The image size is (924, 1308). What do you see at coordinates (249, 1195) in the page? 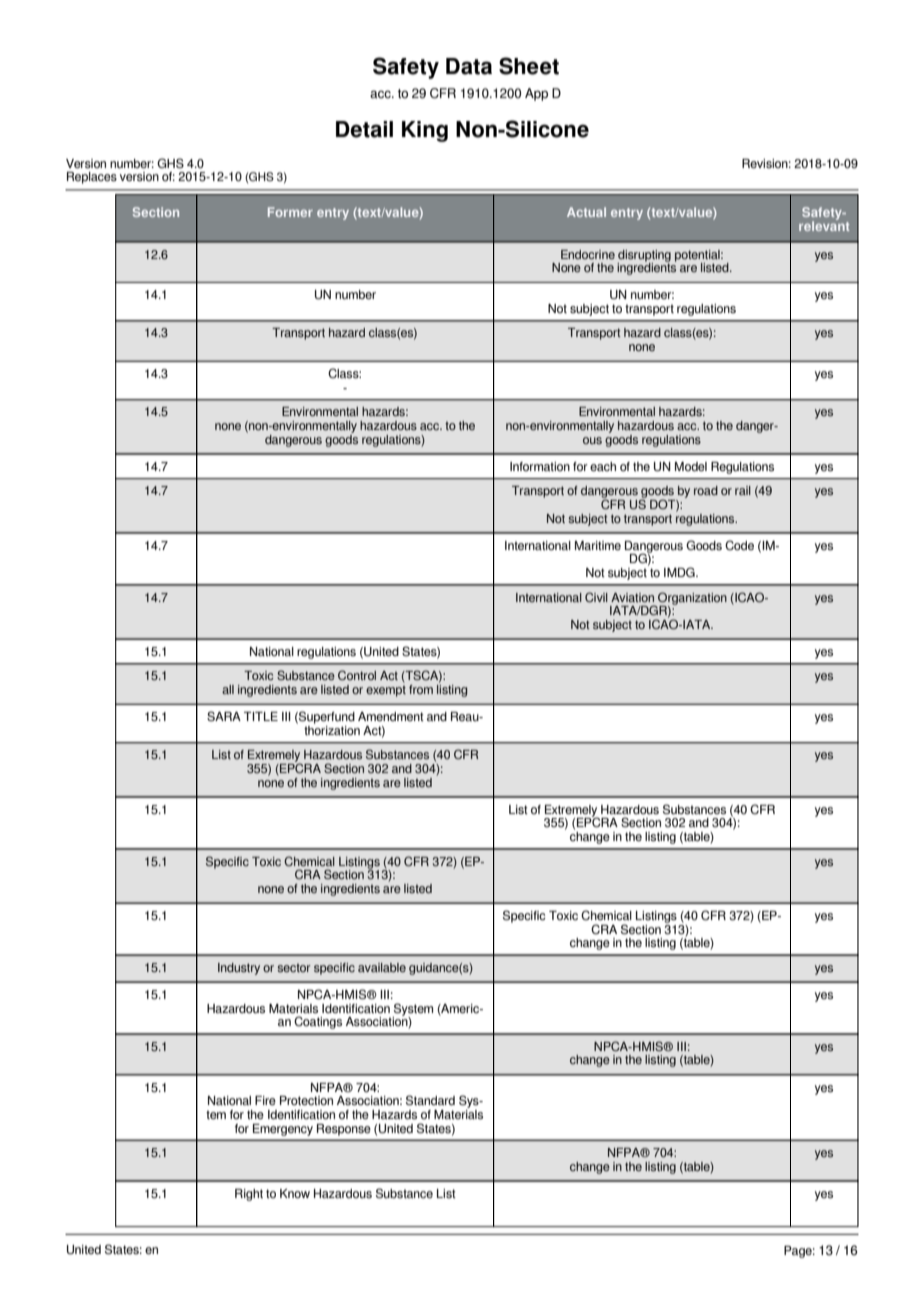
I see `Right` at bounding box center [249, 1195].
